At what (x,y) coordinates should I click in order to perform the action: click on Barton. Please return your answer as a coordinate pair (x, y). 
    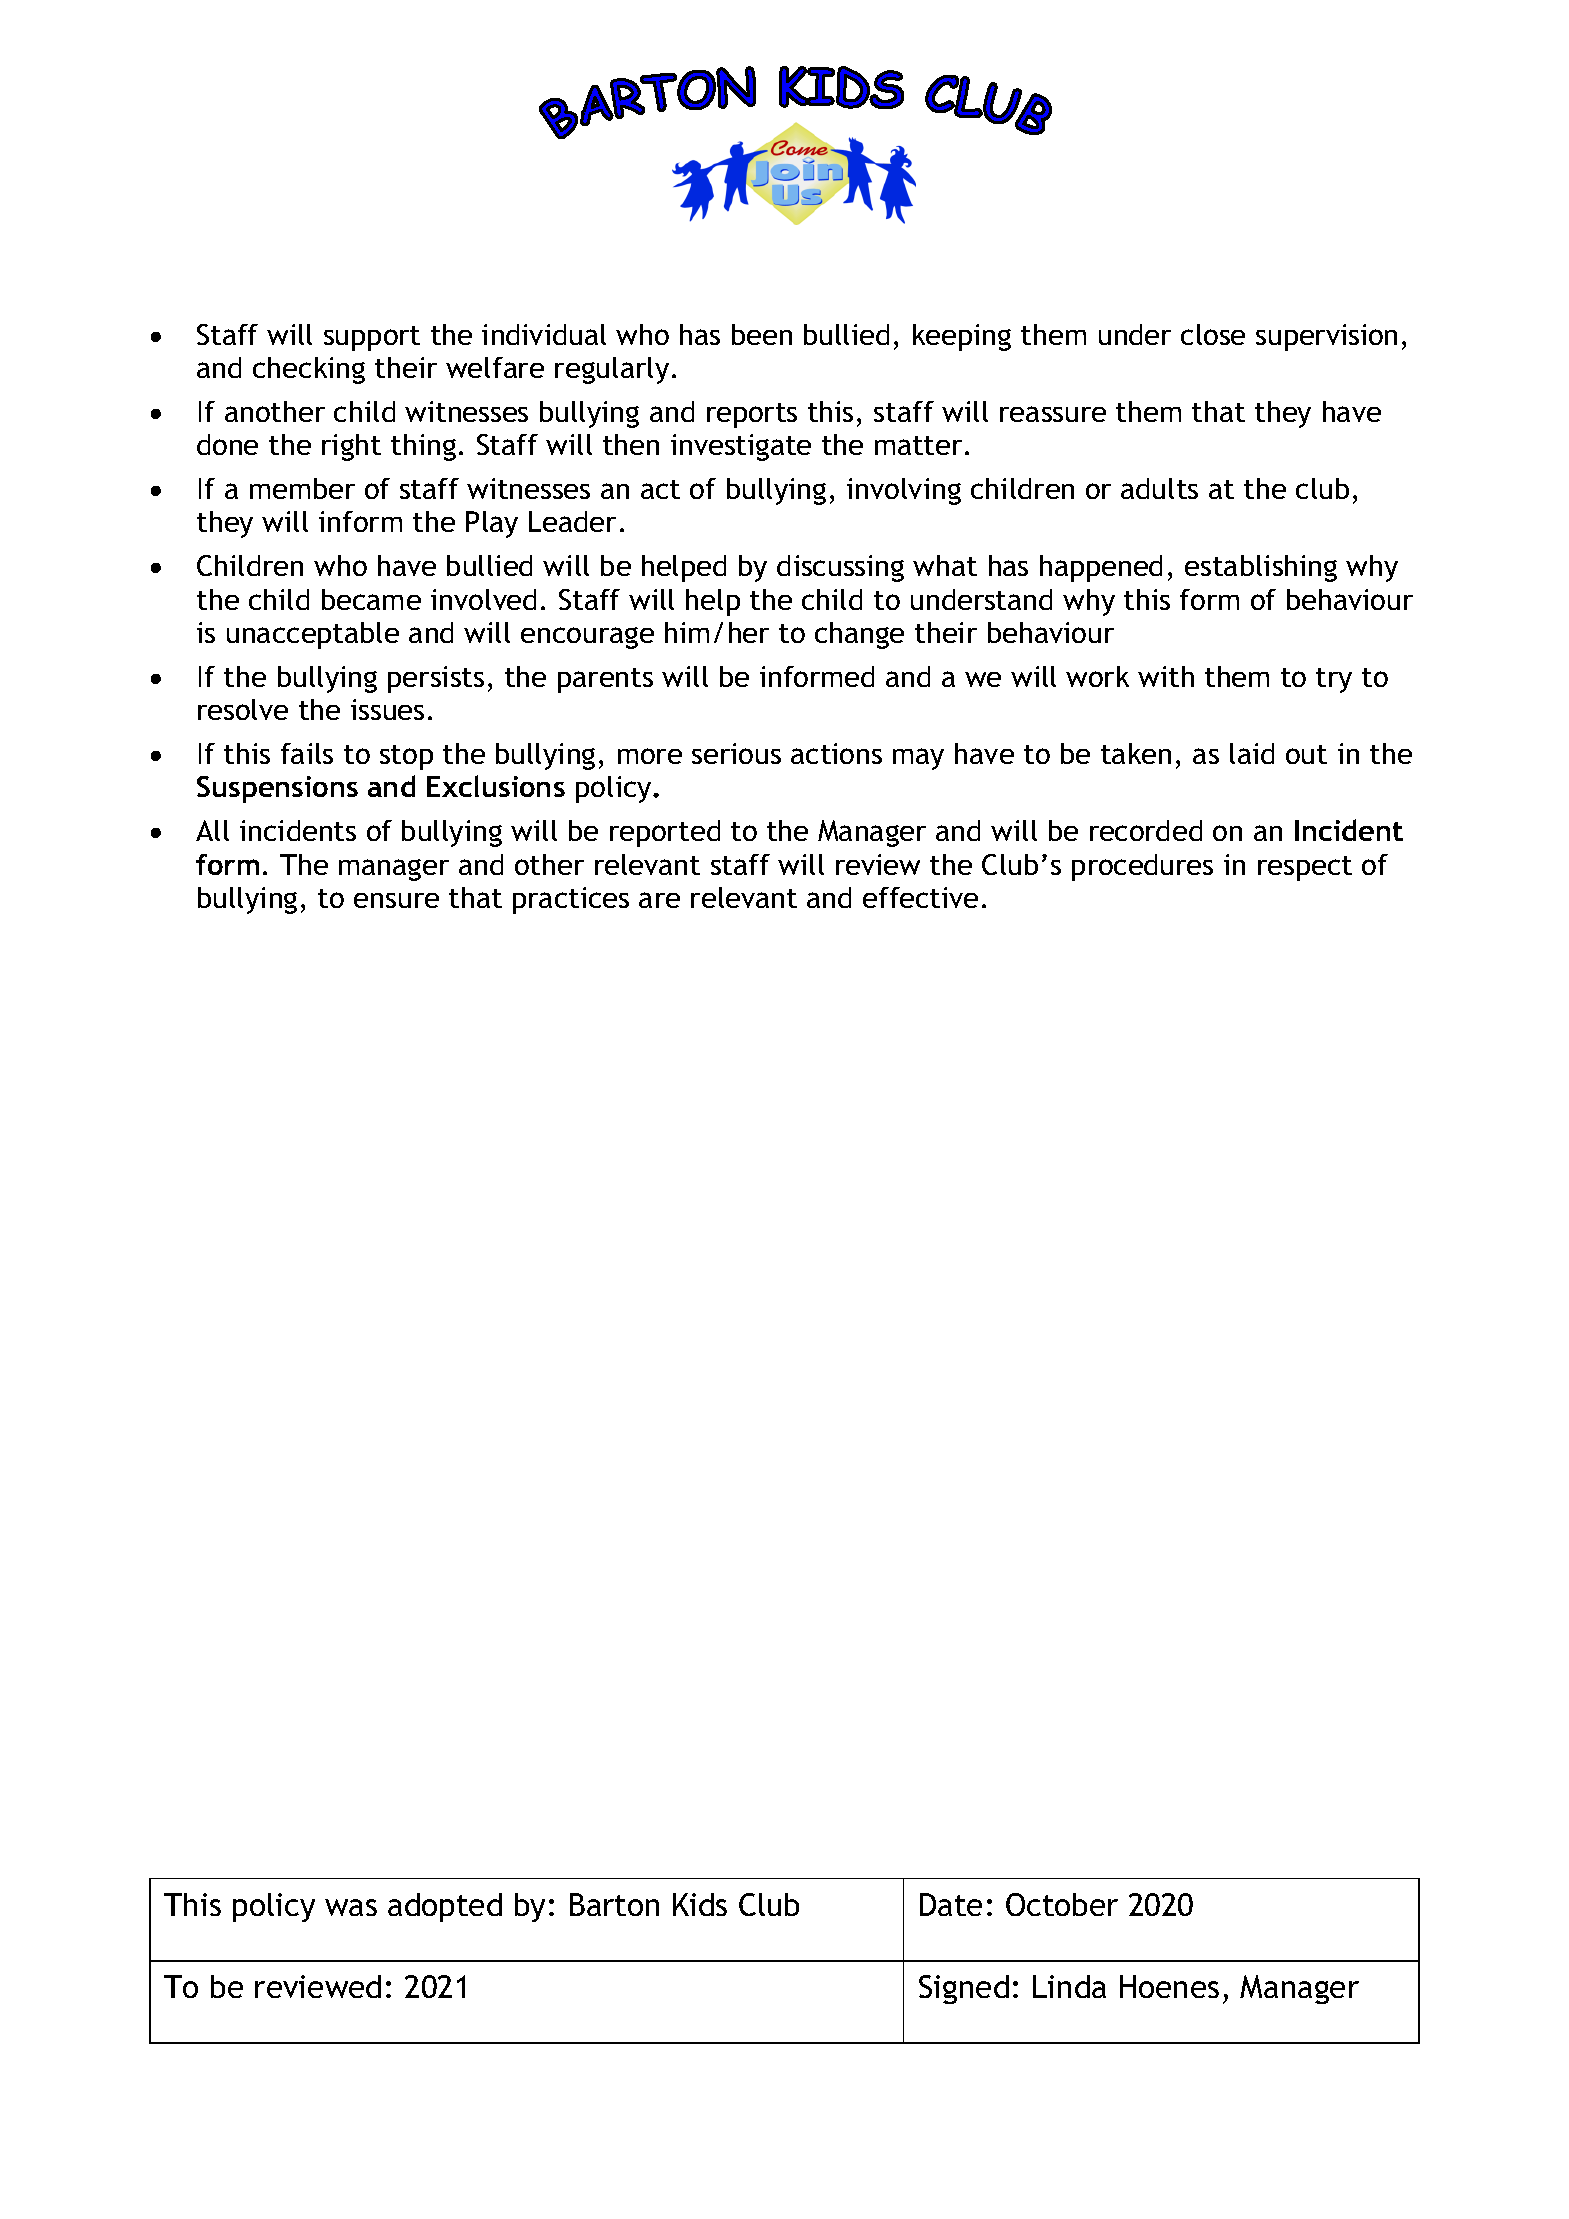
    Looking at the image, I should click on (614, 1904).
